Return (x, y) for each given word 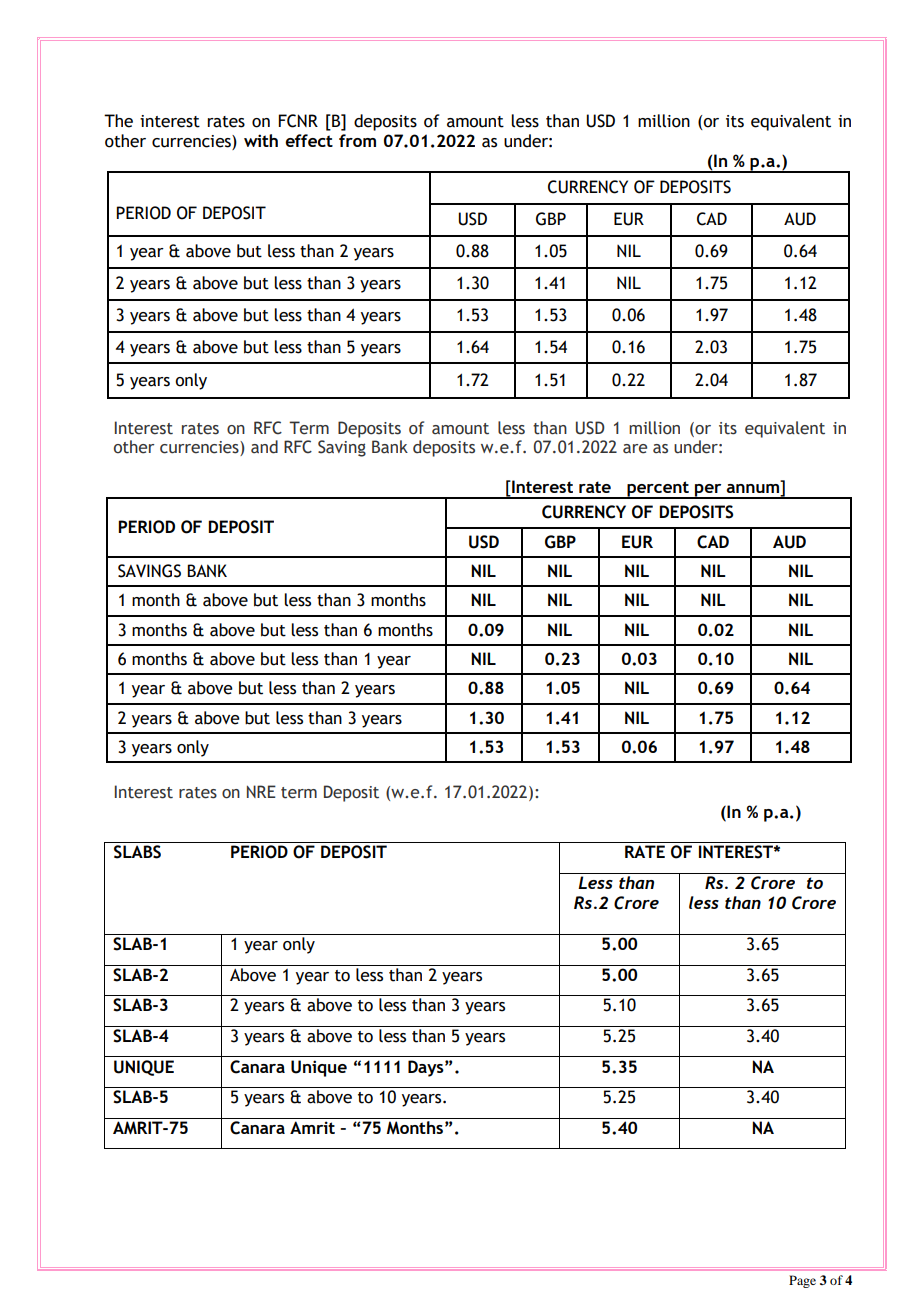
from (357, 140)
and (264, 447)
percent (658, 490)
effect (309, 140)
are (635, 449)
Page (802, 1281)
